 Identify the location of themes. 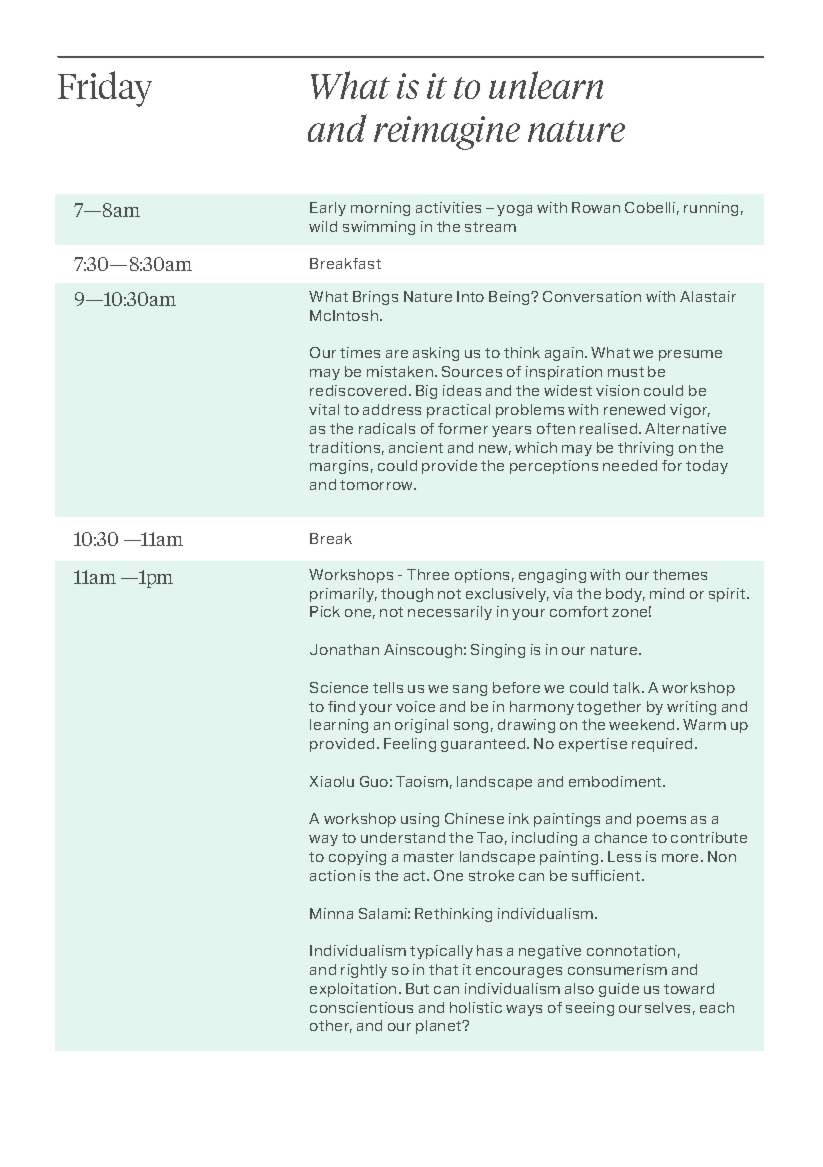
(680, 574).
